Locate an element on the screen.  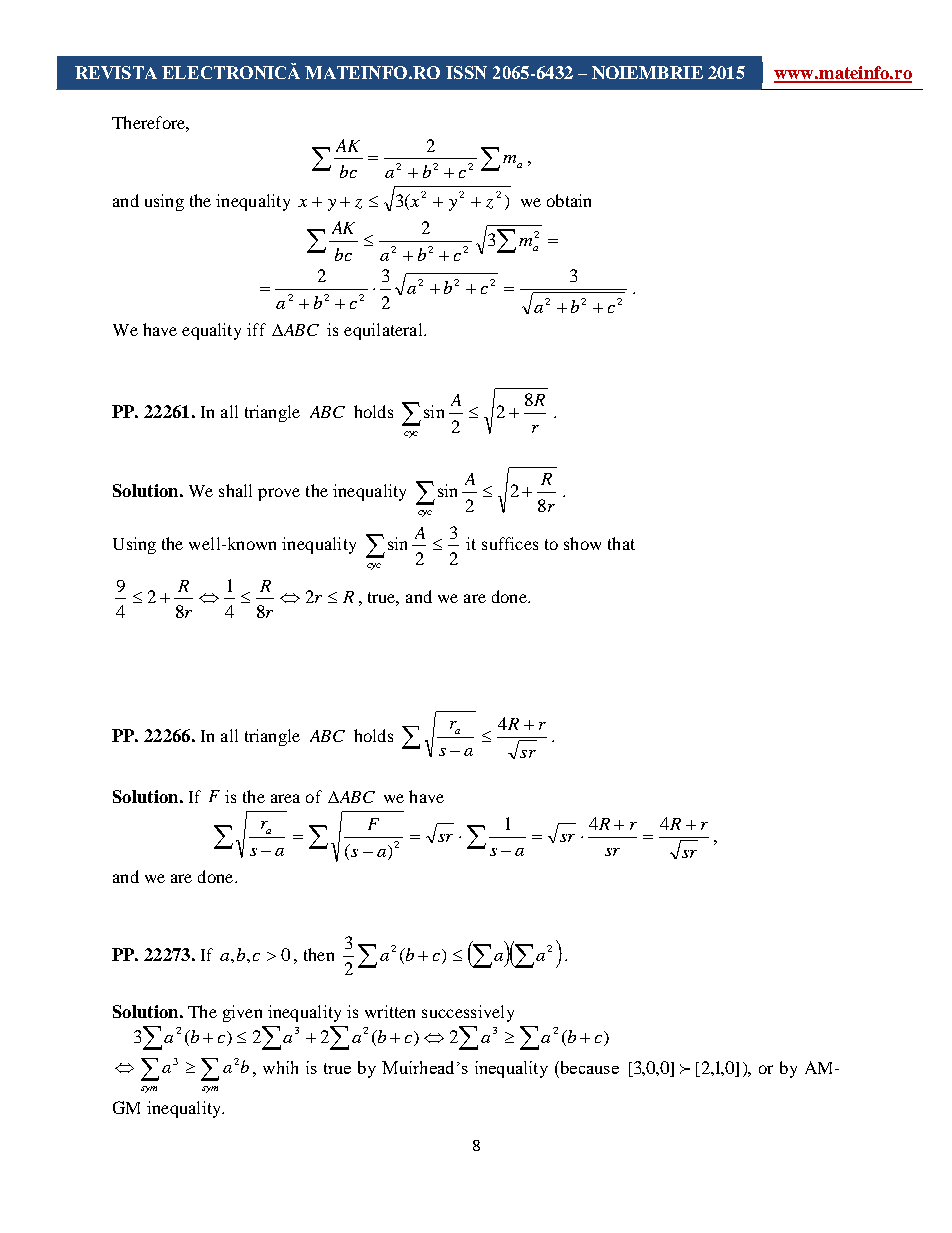
ISSN is located at coordinates (466, 72).
